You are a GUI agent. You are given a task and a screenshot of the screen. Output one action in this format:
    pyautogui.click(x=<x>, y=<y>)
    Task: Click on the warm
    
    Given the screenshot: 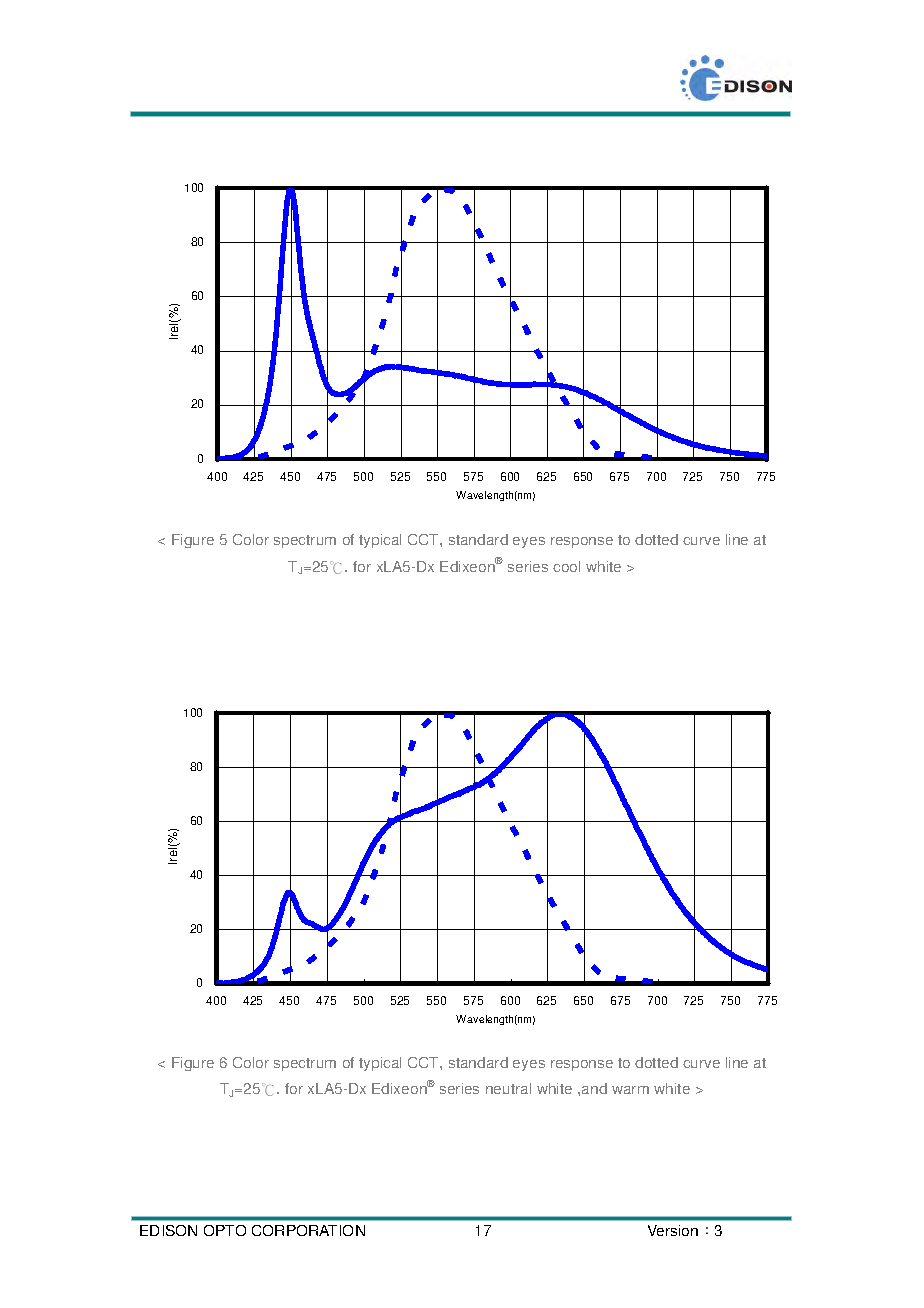 What is the action you would take?
    pyautogui.click(x=630, y=1090)
